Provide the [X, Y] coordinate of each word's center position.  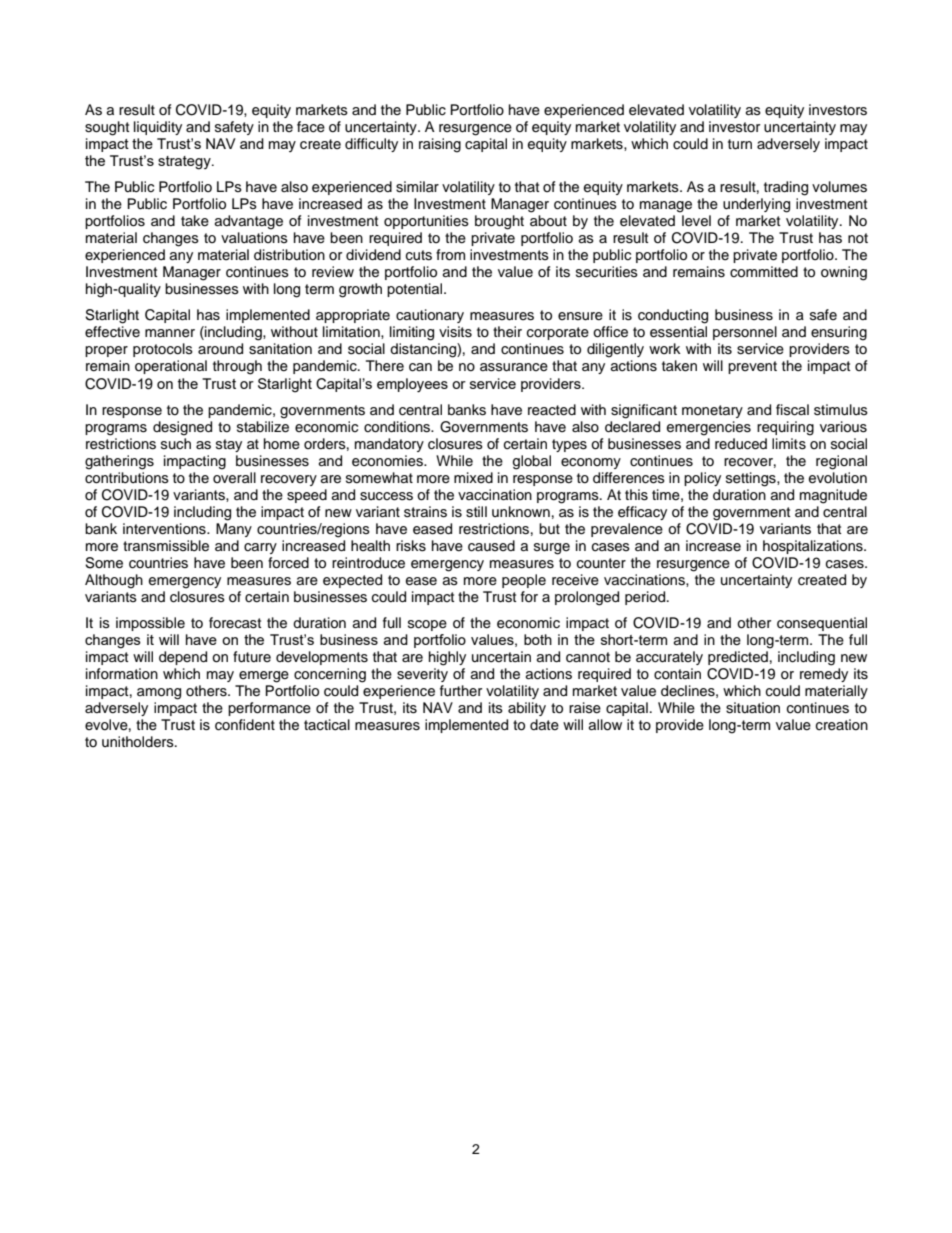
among [159, 694]
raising [440, 145]
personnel [745, 333]
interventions [165, 529]
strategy [185, 163]
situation [753, 708]
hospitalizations [814, 547]
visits [455, 332]
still [476, 512]
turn [740, 144]
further [461, 691]
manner [170, 333]
